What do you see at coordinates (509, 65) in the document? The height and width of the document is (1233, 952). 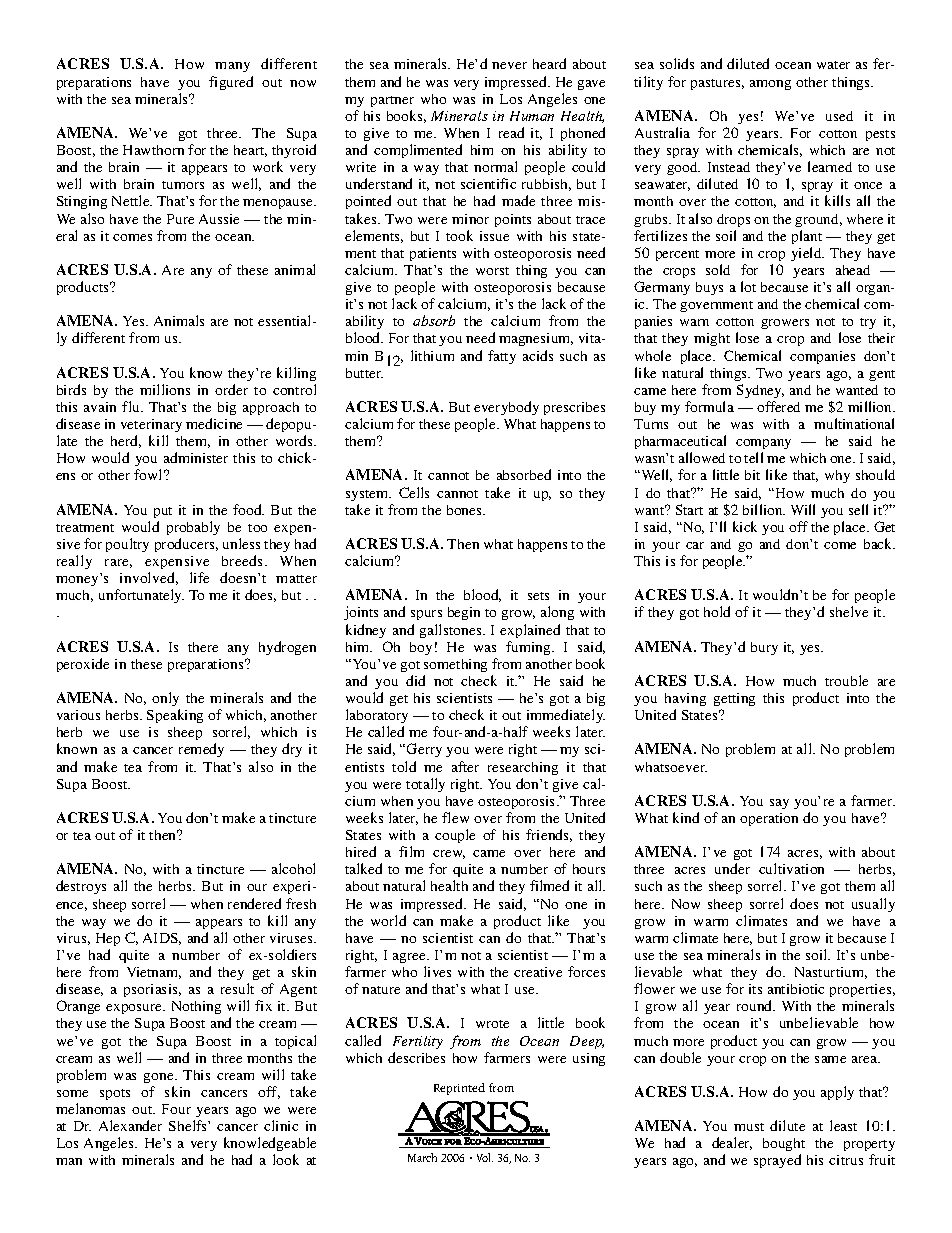 I see `never` at bounding box center [509, 65].
